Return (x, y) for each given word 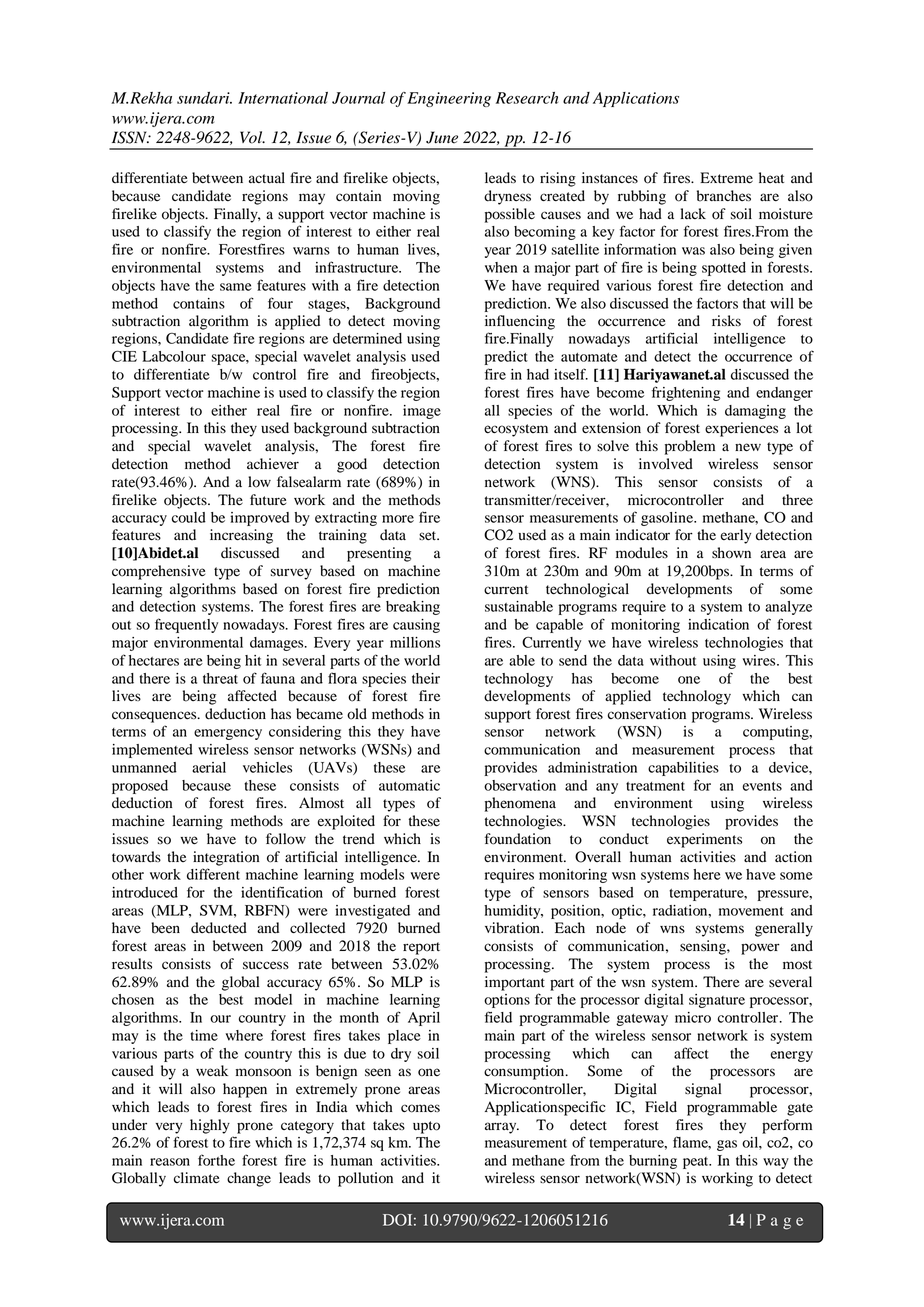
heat (771, 177)
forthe (216, 1160)
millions (415, 642)
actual (267, 178)
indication (718, 624)
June (442, 137)
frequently (186, 625)
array (502, 1128)
